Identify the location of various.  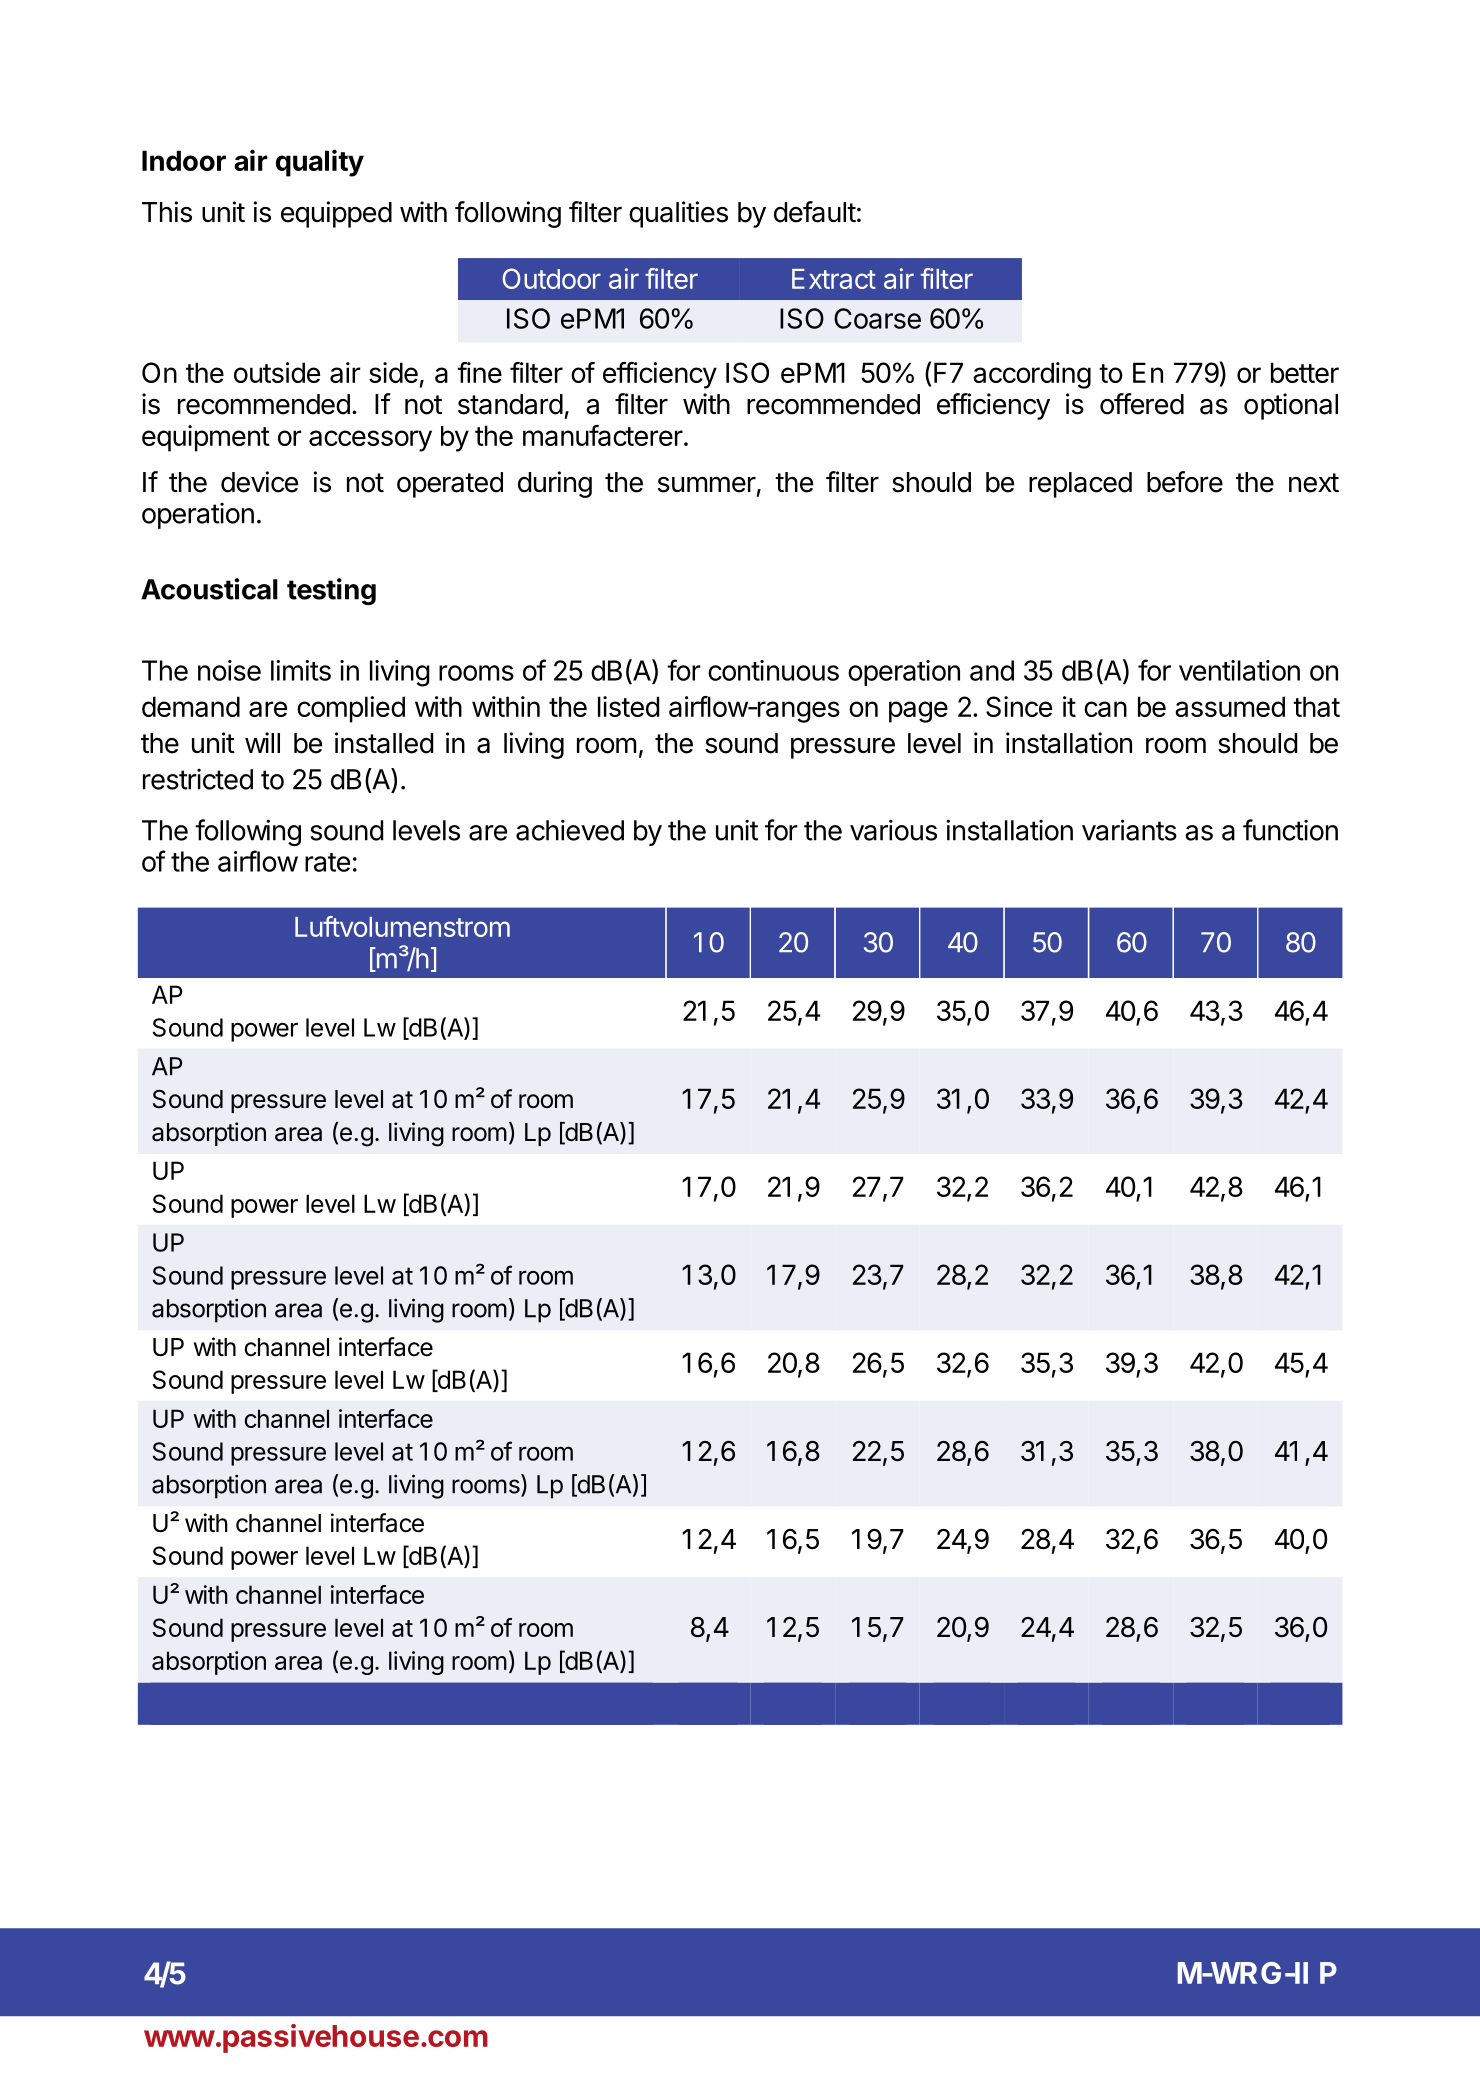
(893, 830).
